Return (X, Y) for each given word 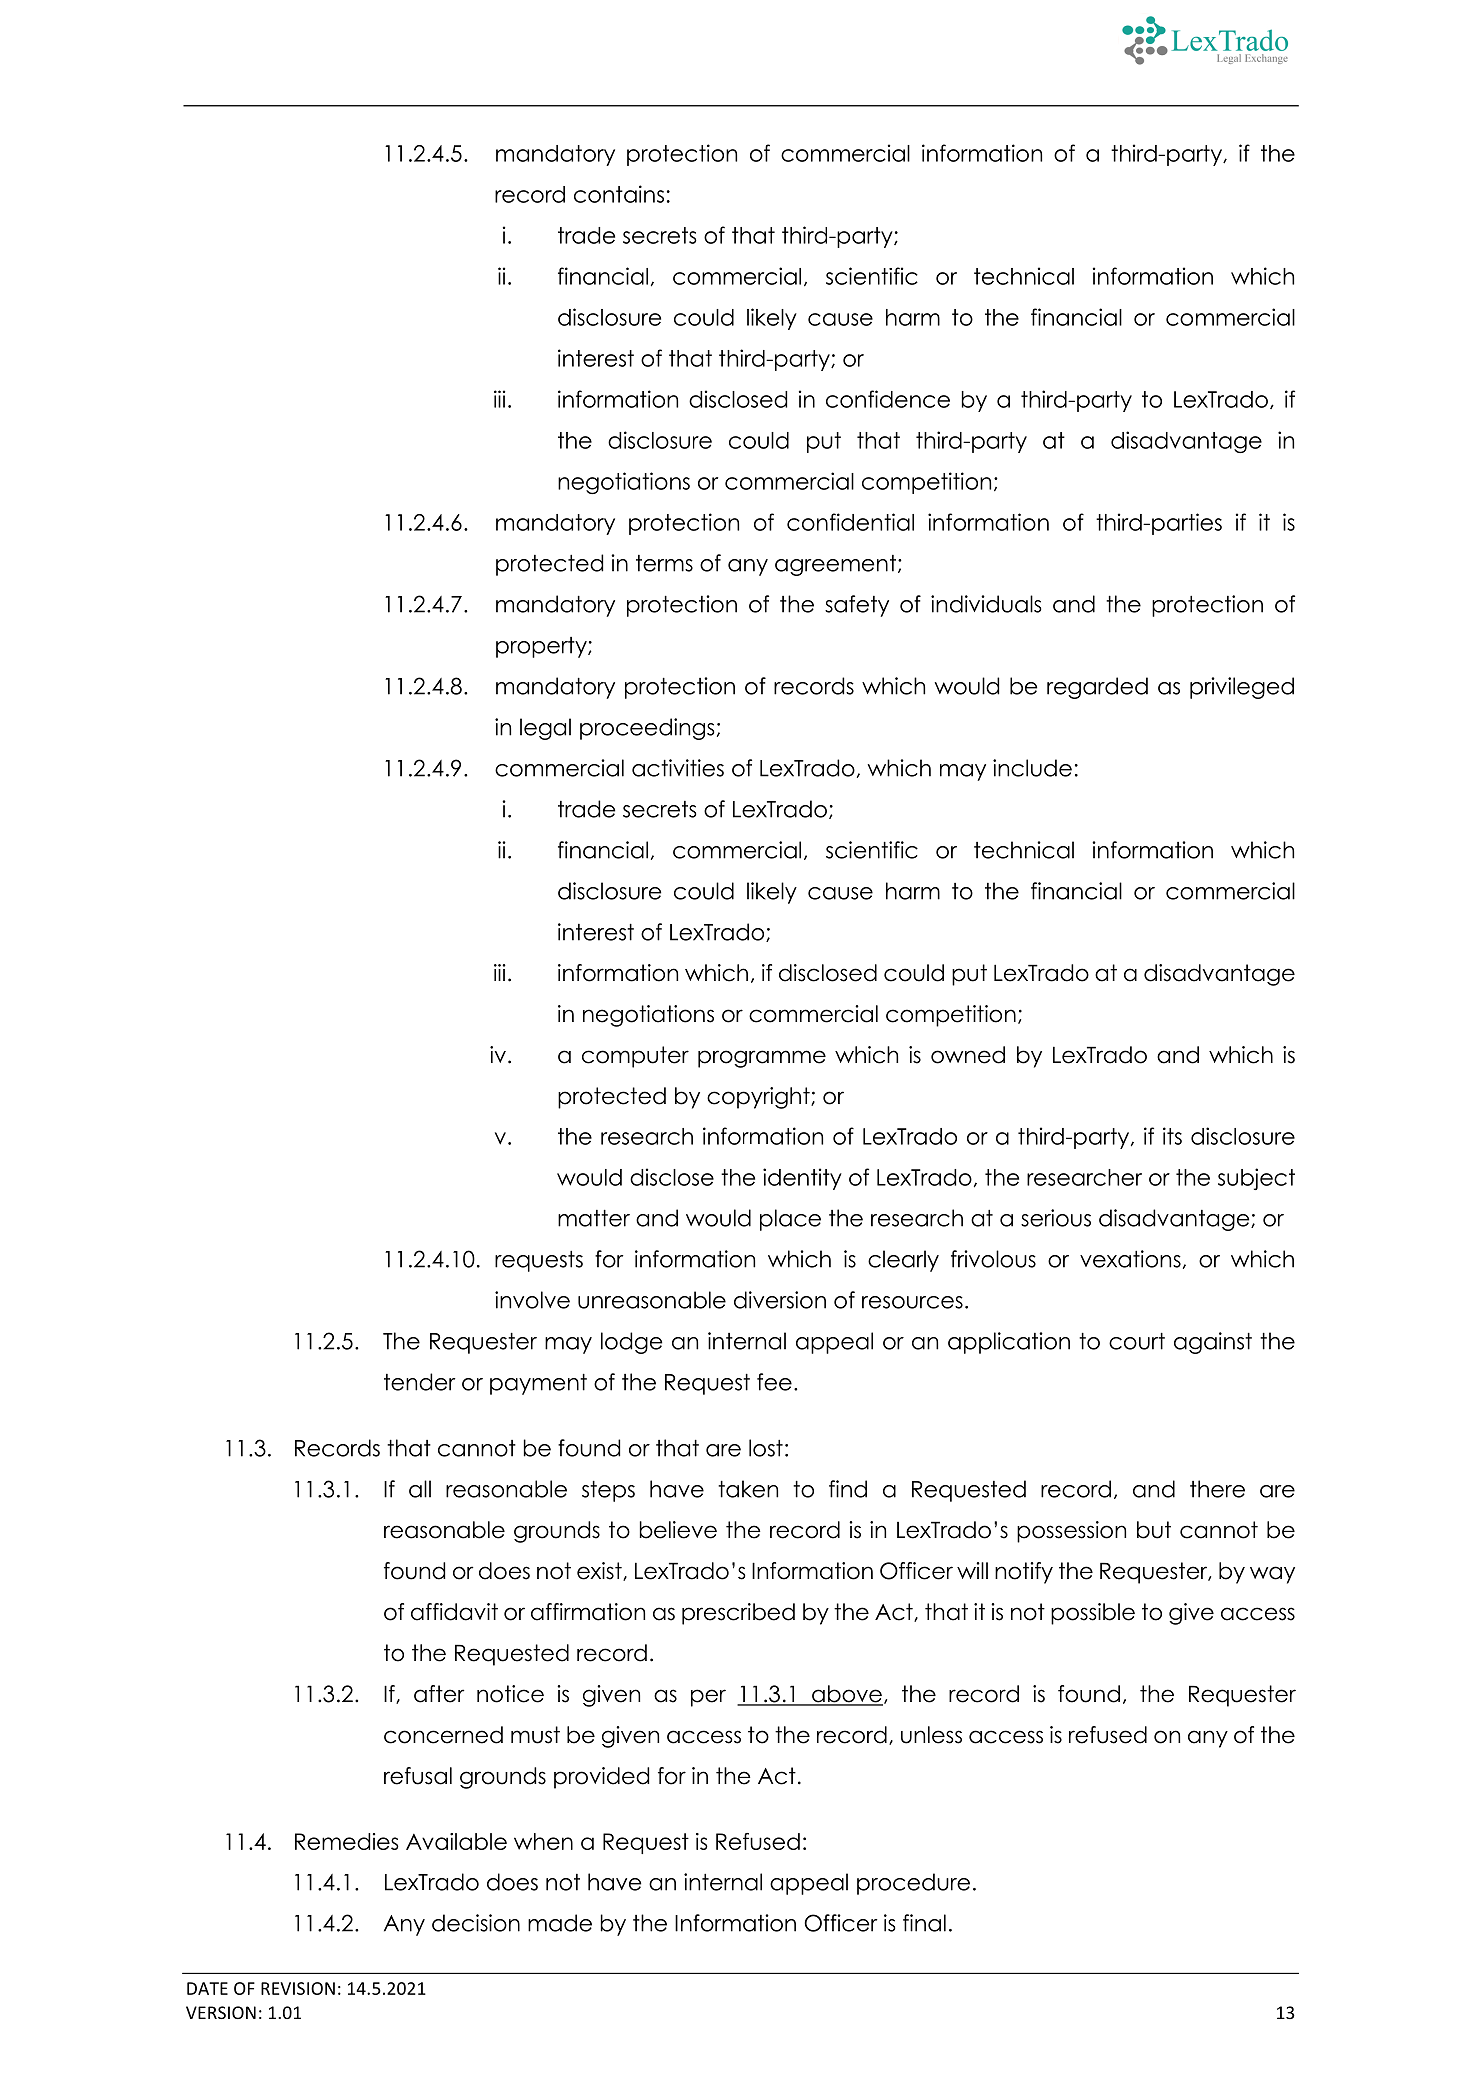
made (560, 1923)
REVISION (298, 1988)
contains (619, 194)
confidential (850, 522)
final (924, 1923)
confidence (888, 399)
